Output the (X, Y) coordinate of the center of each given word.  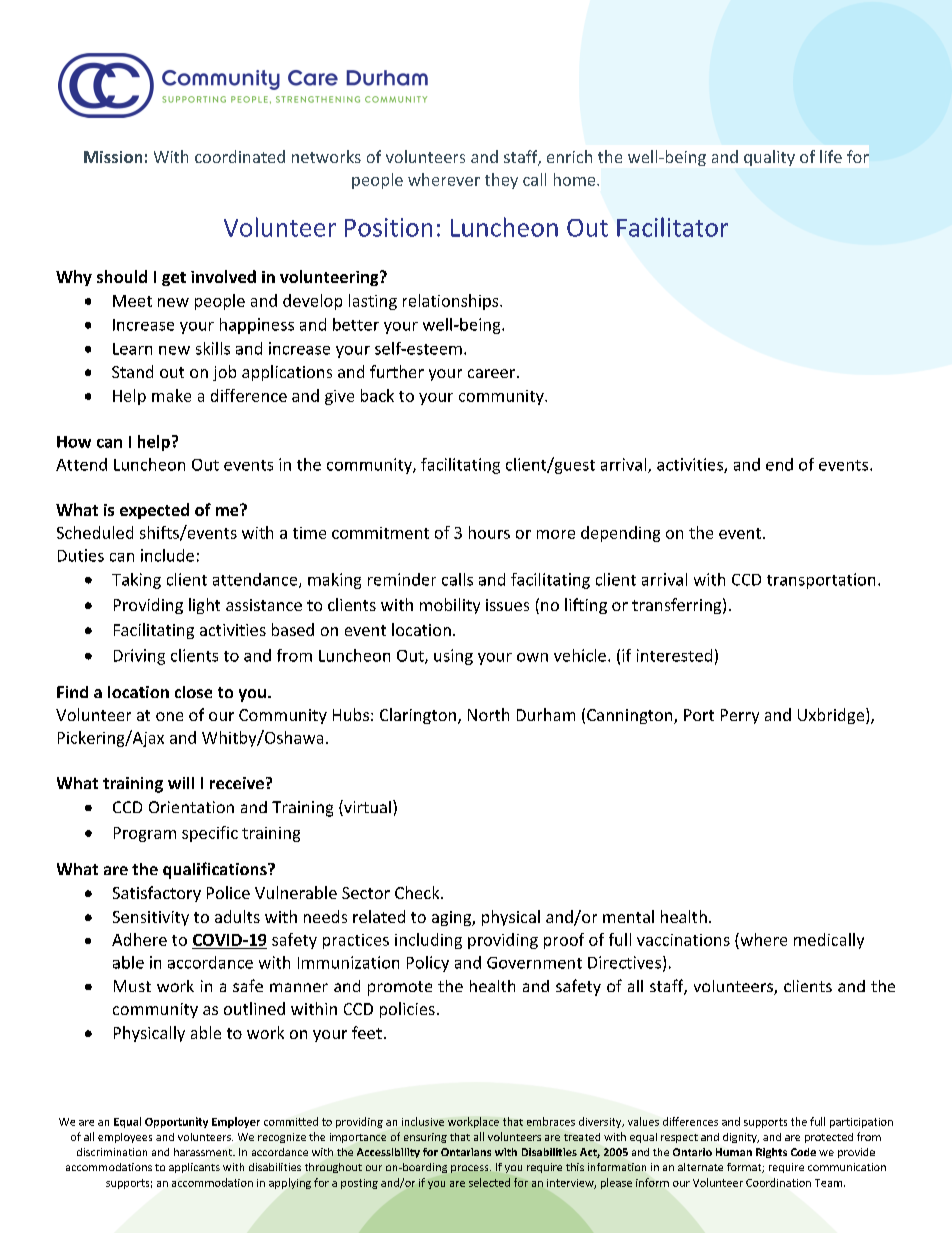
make (171, 395)
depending (620, 534)
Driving (139, 657)
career (493, 373)
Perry (740, 716)
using (453, 657)
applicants (194, 1168)
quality (769, 158)
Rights (771, 1153)
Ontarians (466, 1152)
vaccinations (683, 940)
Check (418, 892)
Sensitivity (151, 918)
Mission (113, 157)
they (501, 181)
